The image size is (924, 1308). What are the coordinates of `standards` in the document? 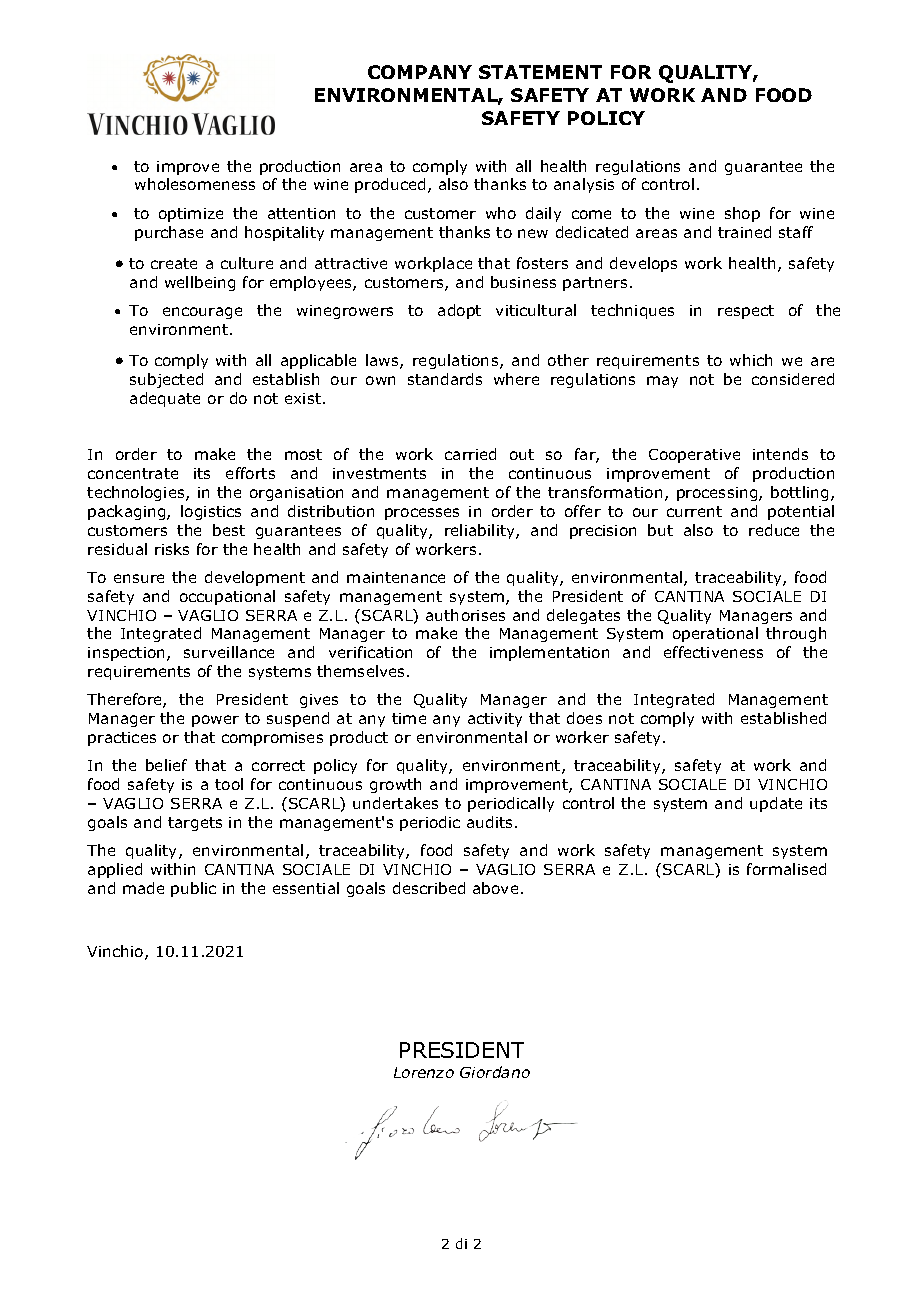 It's located at (445, 379).
